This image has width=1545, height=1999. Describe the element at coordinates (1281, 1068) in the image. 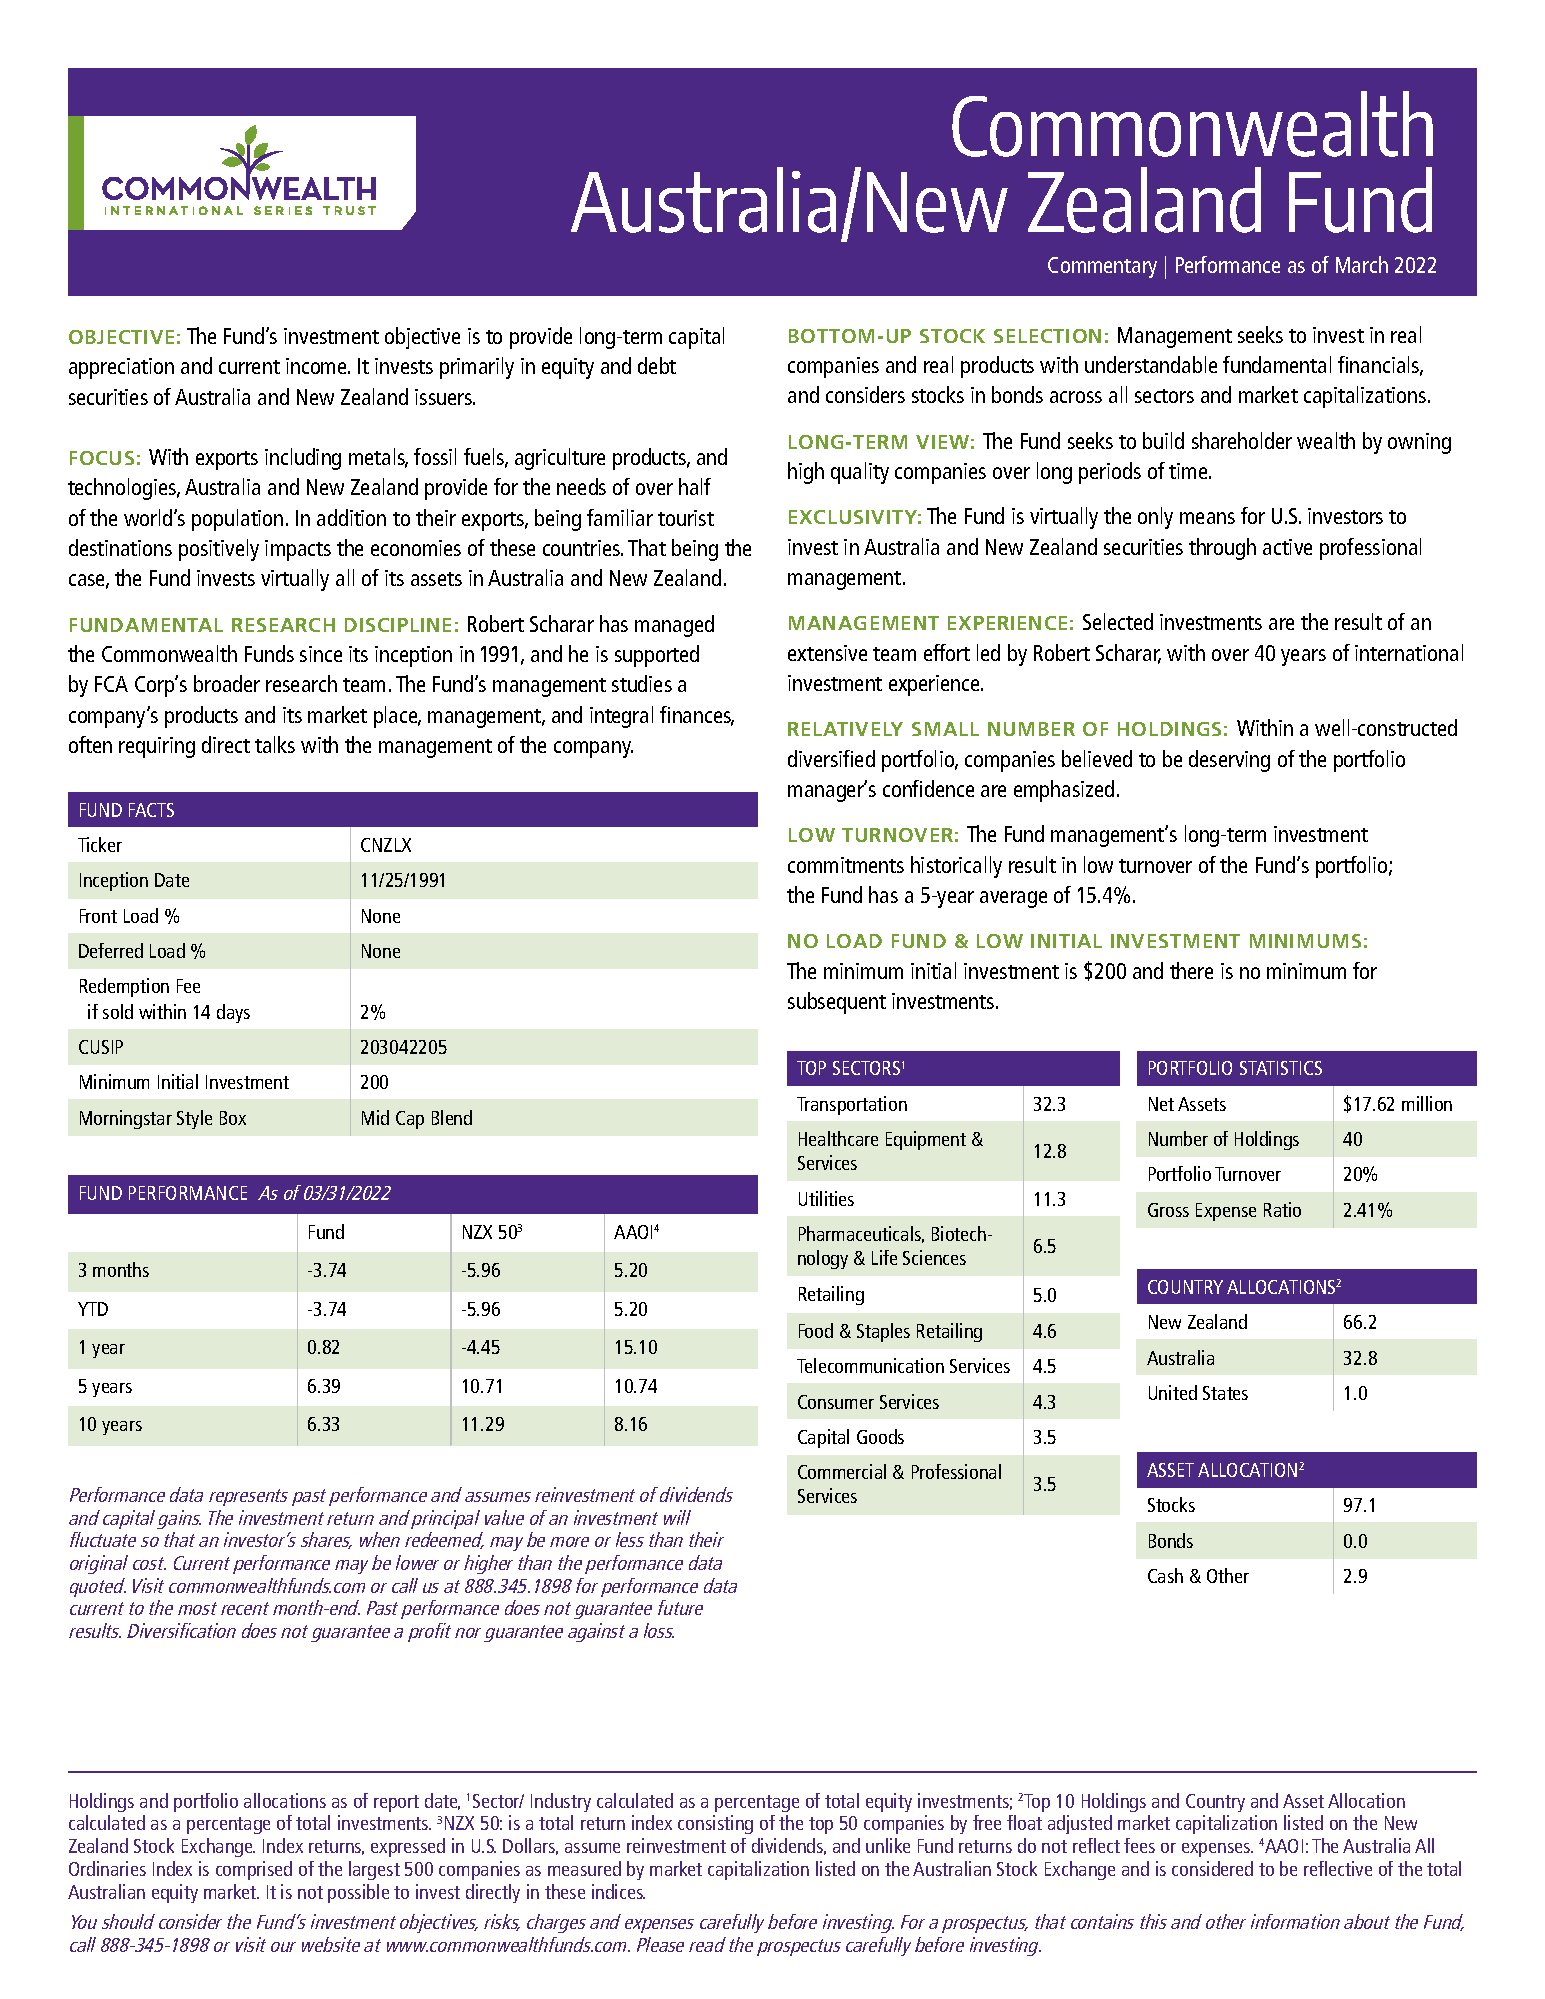

I see `STATISTICS` at that location.
